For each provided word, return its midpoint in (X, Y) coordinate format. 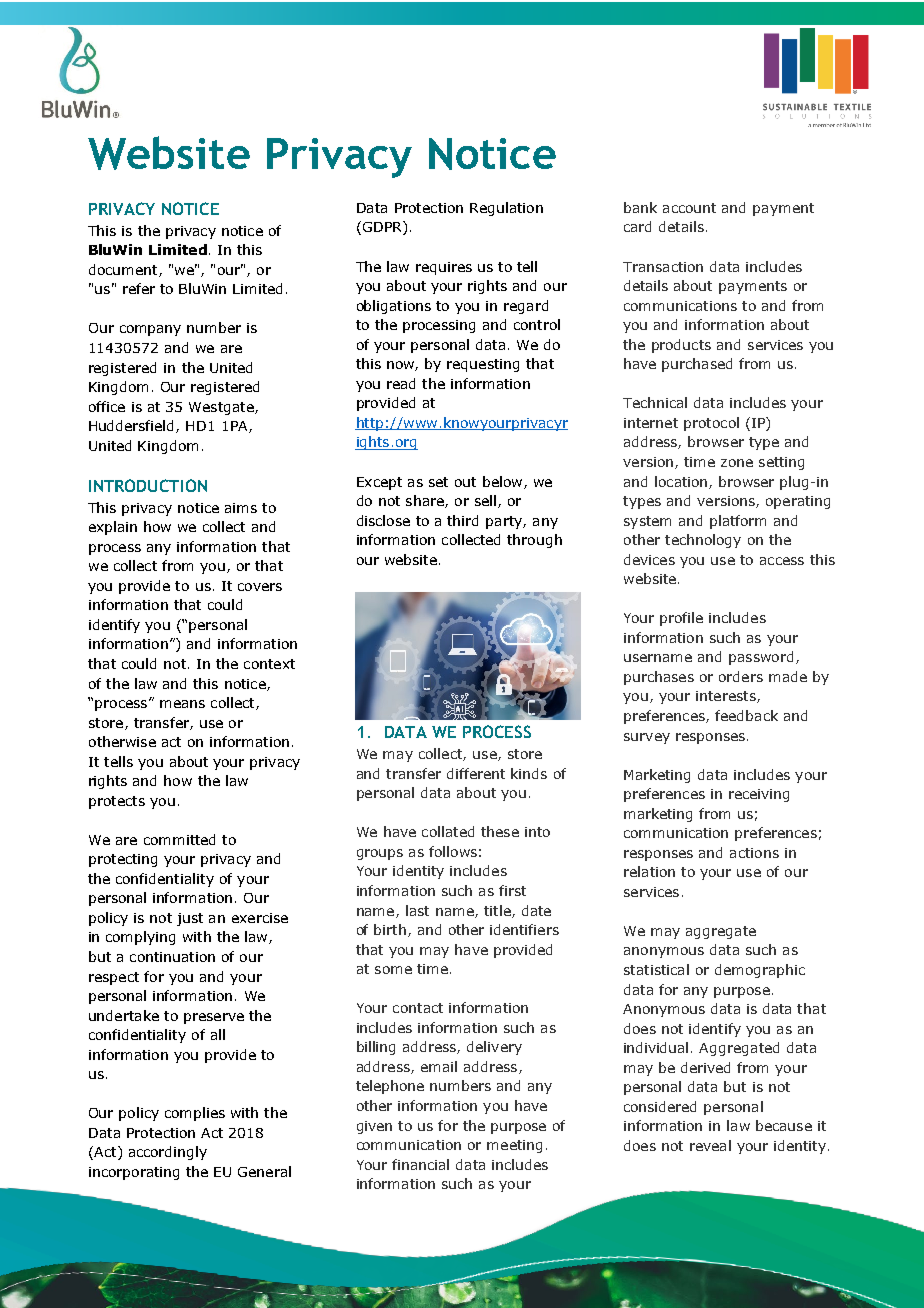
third (462, 520)
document (124, 270)
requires (444, 268)
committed (179, 839)
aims (241, 508)
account (689, 208)
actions (754, 853)
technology (703, 541)
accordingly (168, 1153)
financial (420, 1164)
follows (453, 851)
